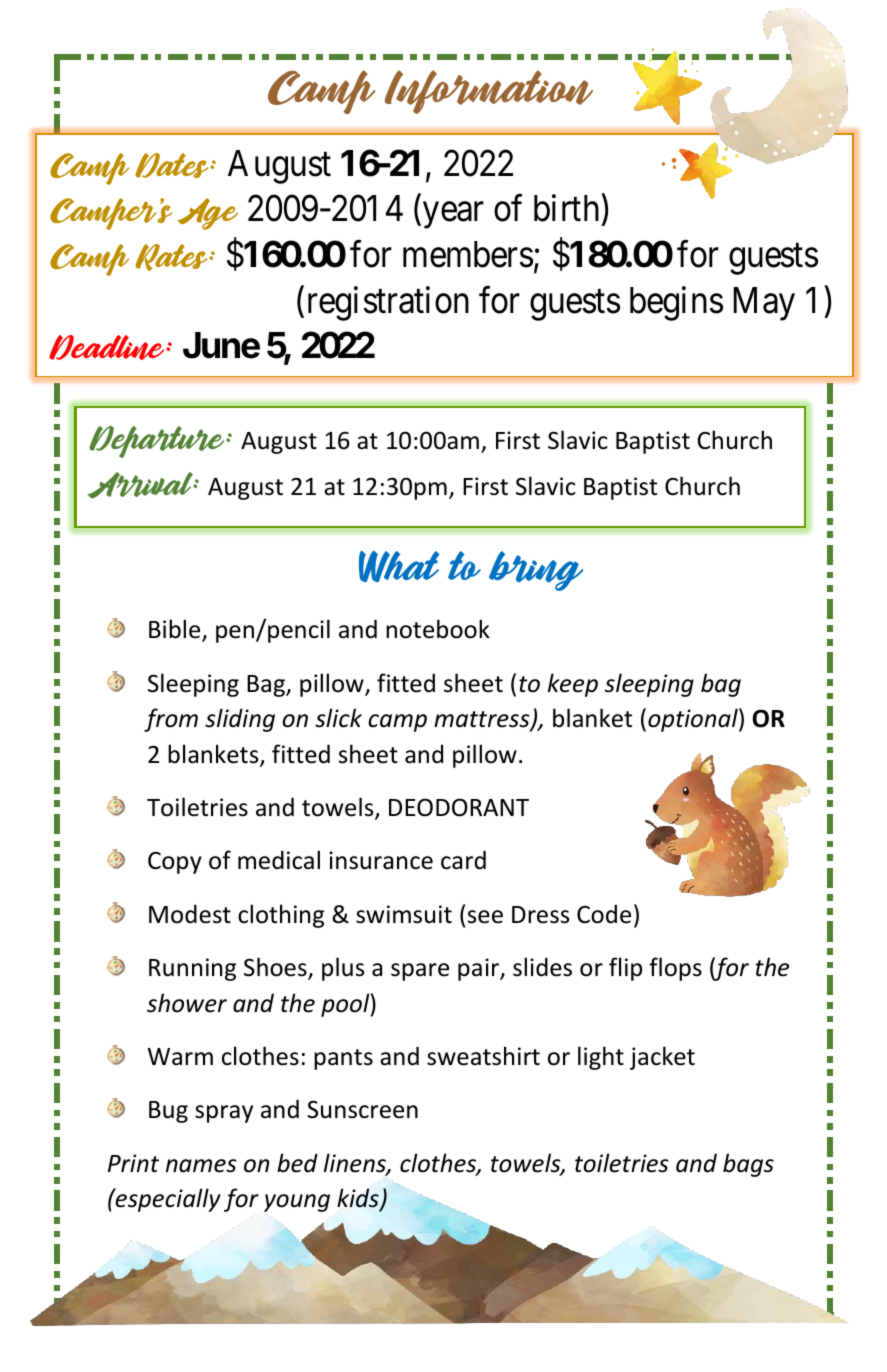  Describe the element at coordinates (748, 1165) in the image. I see `bags` at that location.
